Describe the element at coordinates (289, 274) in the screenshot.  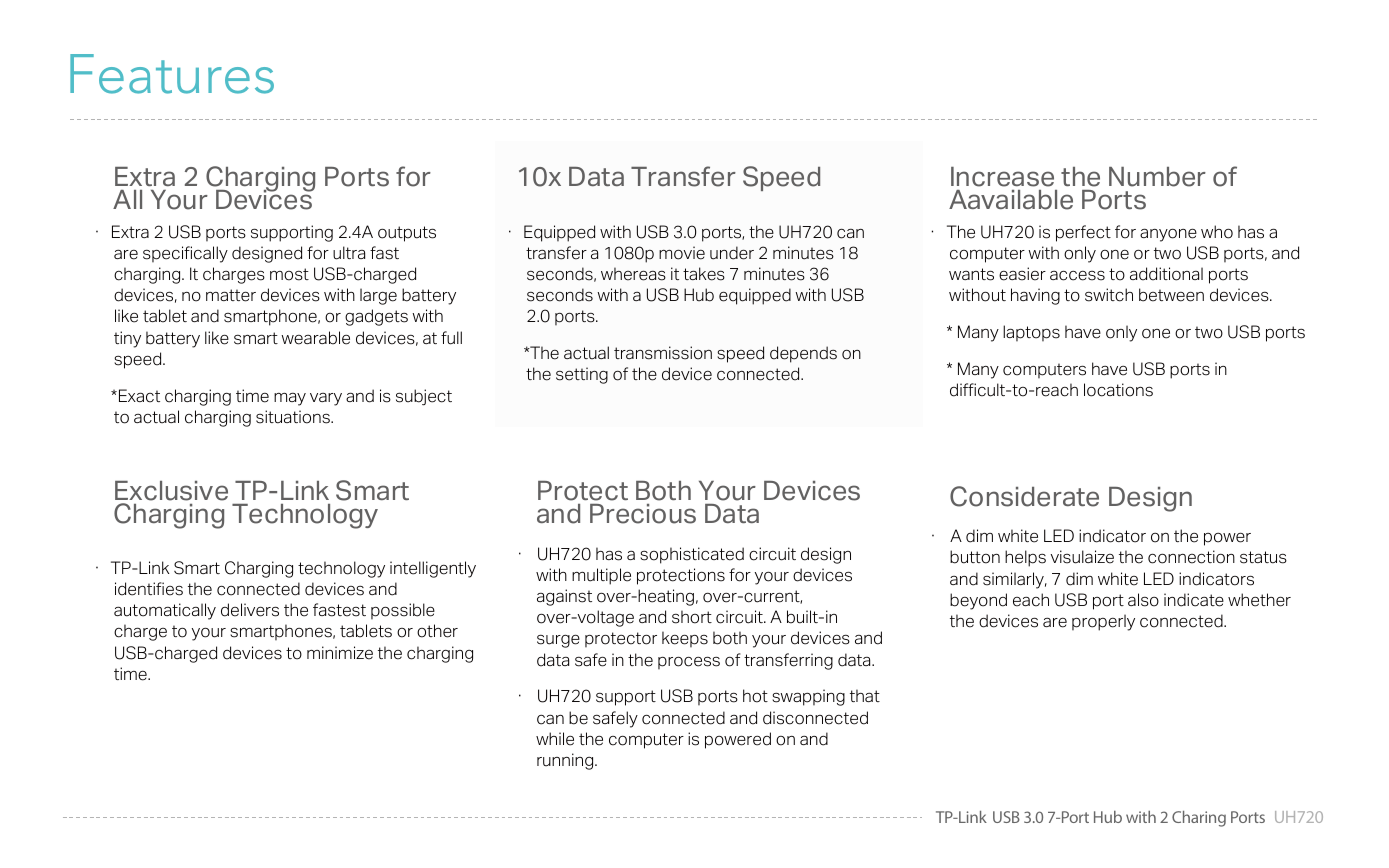
I see `most` at that location.
